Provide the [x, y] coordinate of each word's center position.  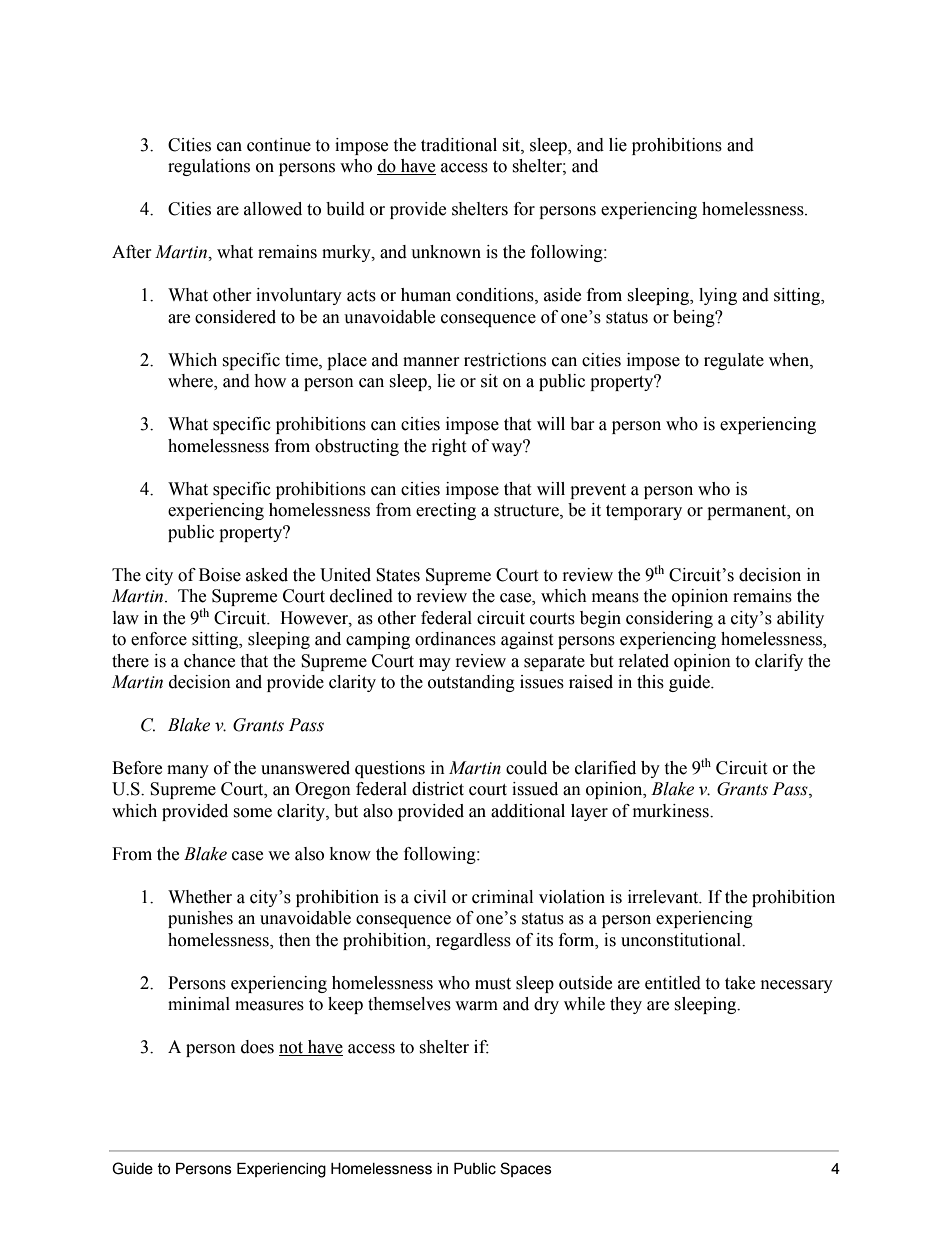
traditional [459, 145]
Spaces [526, 1169]
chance [209, 661]
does [257, 1047]
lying [718, 296]
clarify [779, 662]
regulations [209, 167]
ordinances [455, 639]
